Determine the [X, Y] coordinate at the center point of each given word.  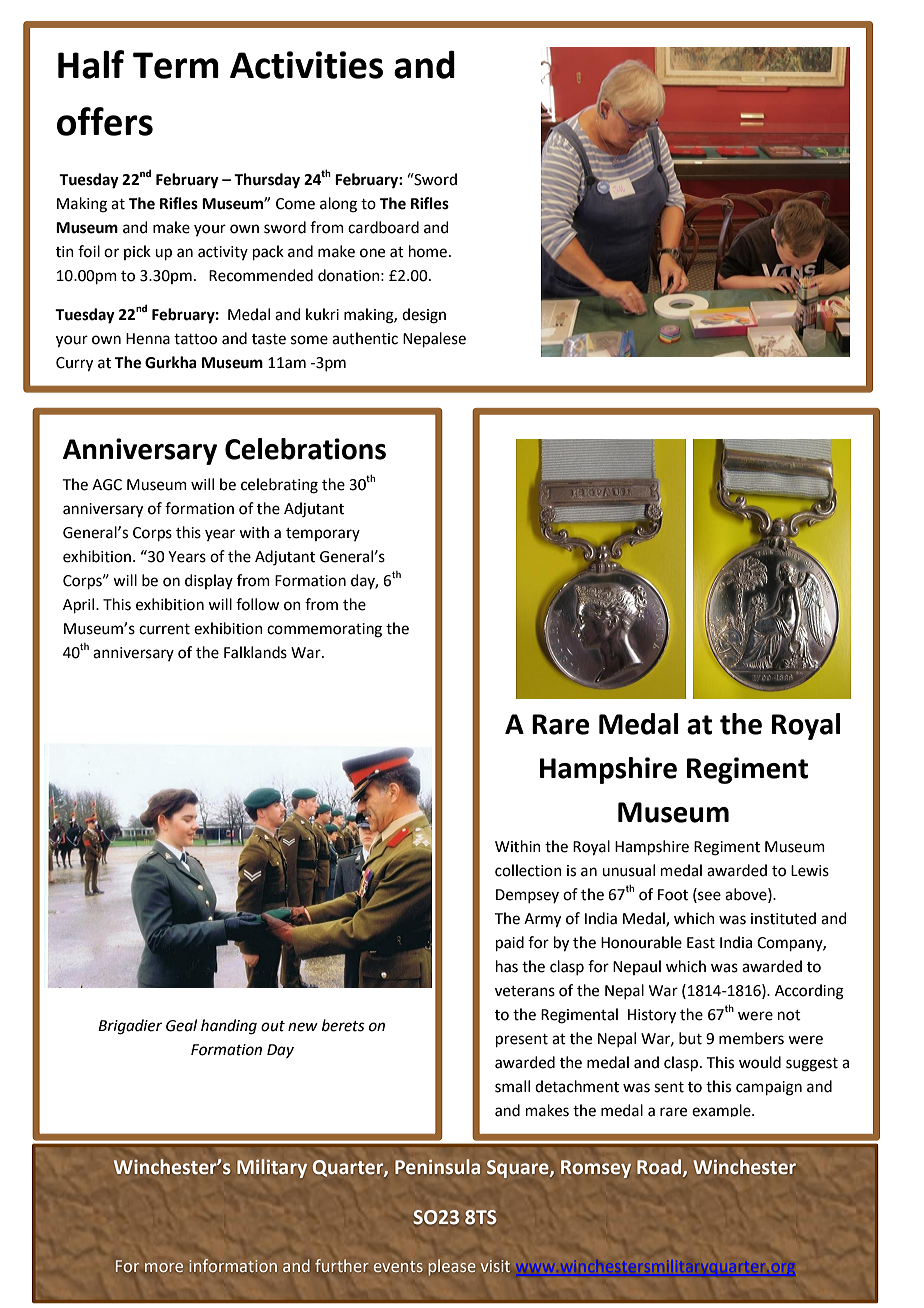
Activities [306, 65]
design [424, 316]
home [428, 251]
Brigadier [130, 1027]
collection [528, 870]
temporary [323, 534]
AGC [107, 485]
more [164, 1267]
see [708, 896]
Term [176, 65]
